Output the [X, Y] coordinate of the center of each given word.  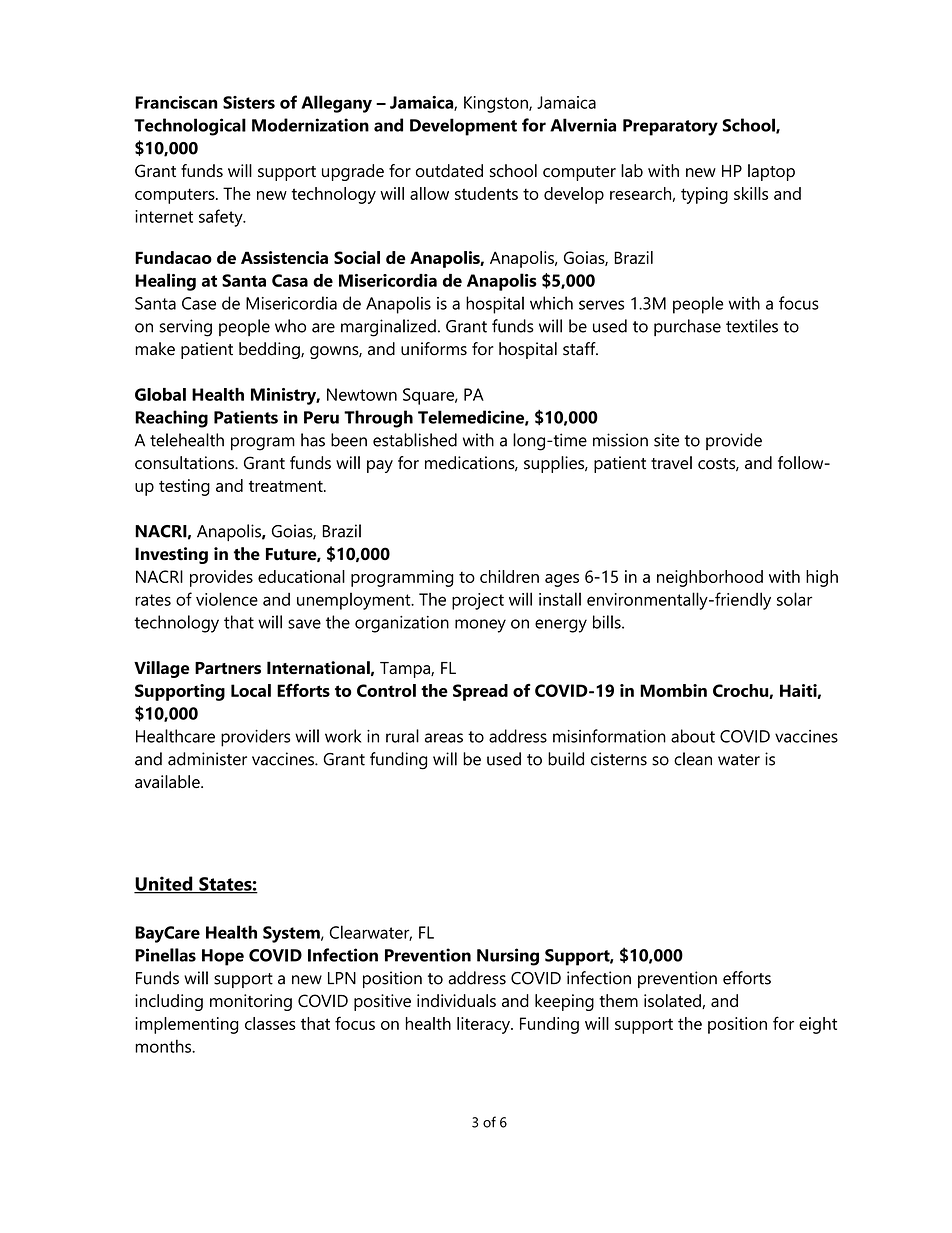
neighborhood [710, 578]
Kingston [497, 104]
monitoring [251, 1002]
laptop [771, 172]
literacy [484, 1025]
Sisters [249, 102]
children [509, 576]
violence [227, 599]
